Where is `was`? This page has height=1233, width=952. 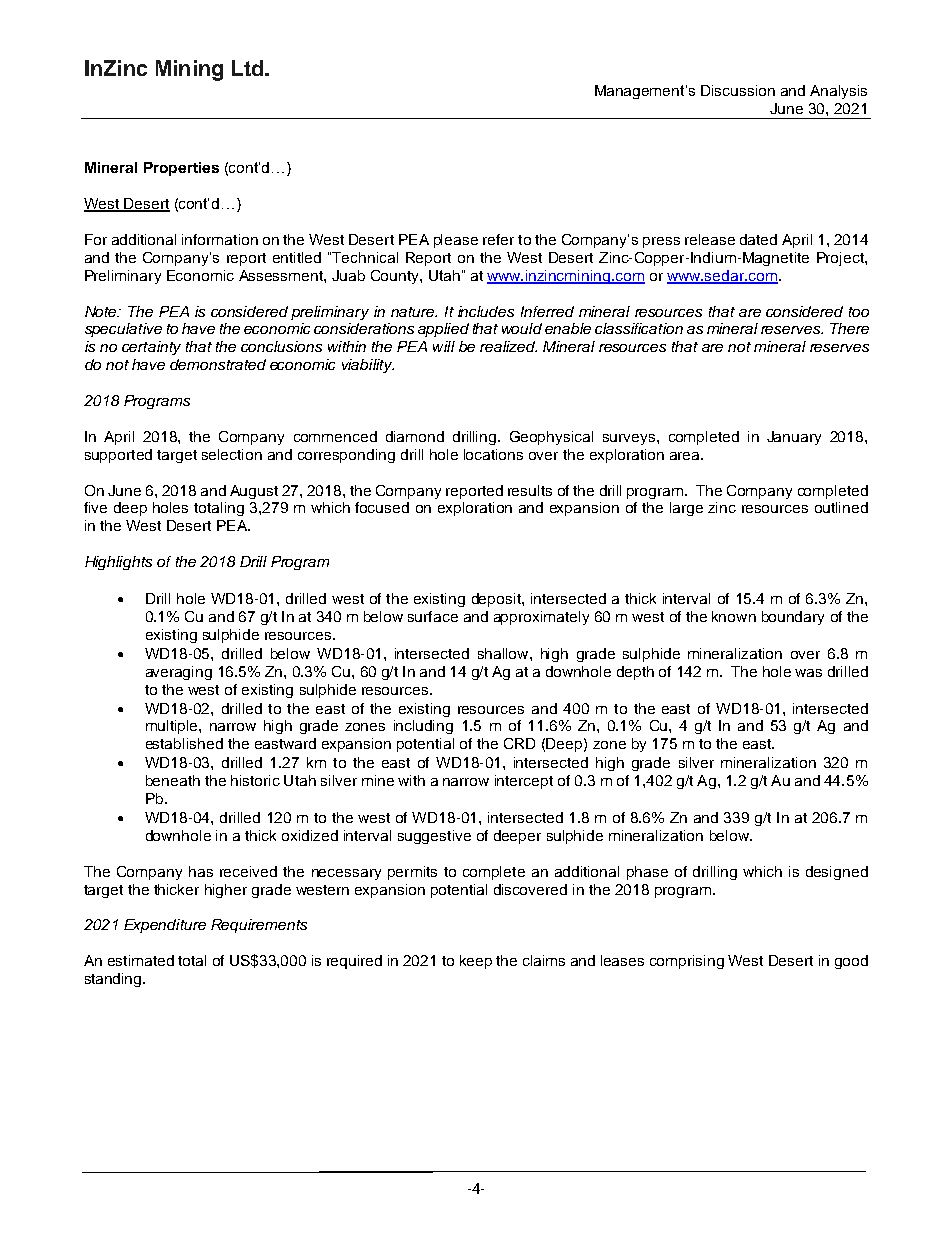 was is located at coordinates (808, 673).
